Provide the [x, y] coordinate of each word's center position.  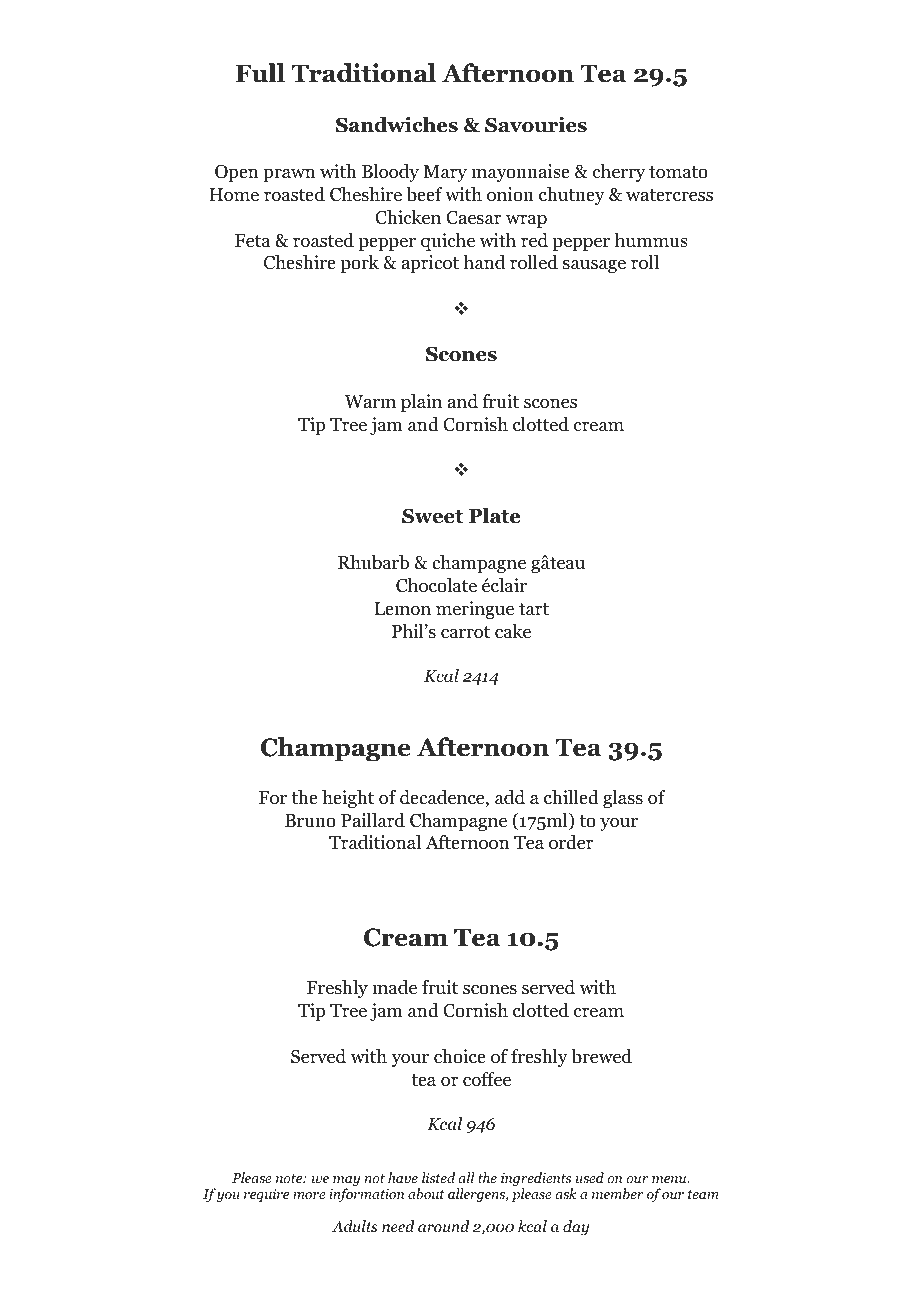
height [348, 799]
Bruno [310, 821]
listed [438, 1177]
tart [534, 609]
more [309, 1195]
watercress [669, 195]
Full [260, 73]
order [571, 842]
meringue [475, 610]
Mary [445, 173]
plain [421, 403]
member [617, 1193]
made [394, 987]
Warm [370, 401]
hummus [651, 240]
